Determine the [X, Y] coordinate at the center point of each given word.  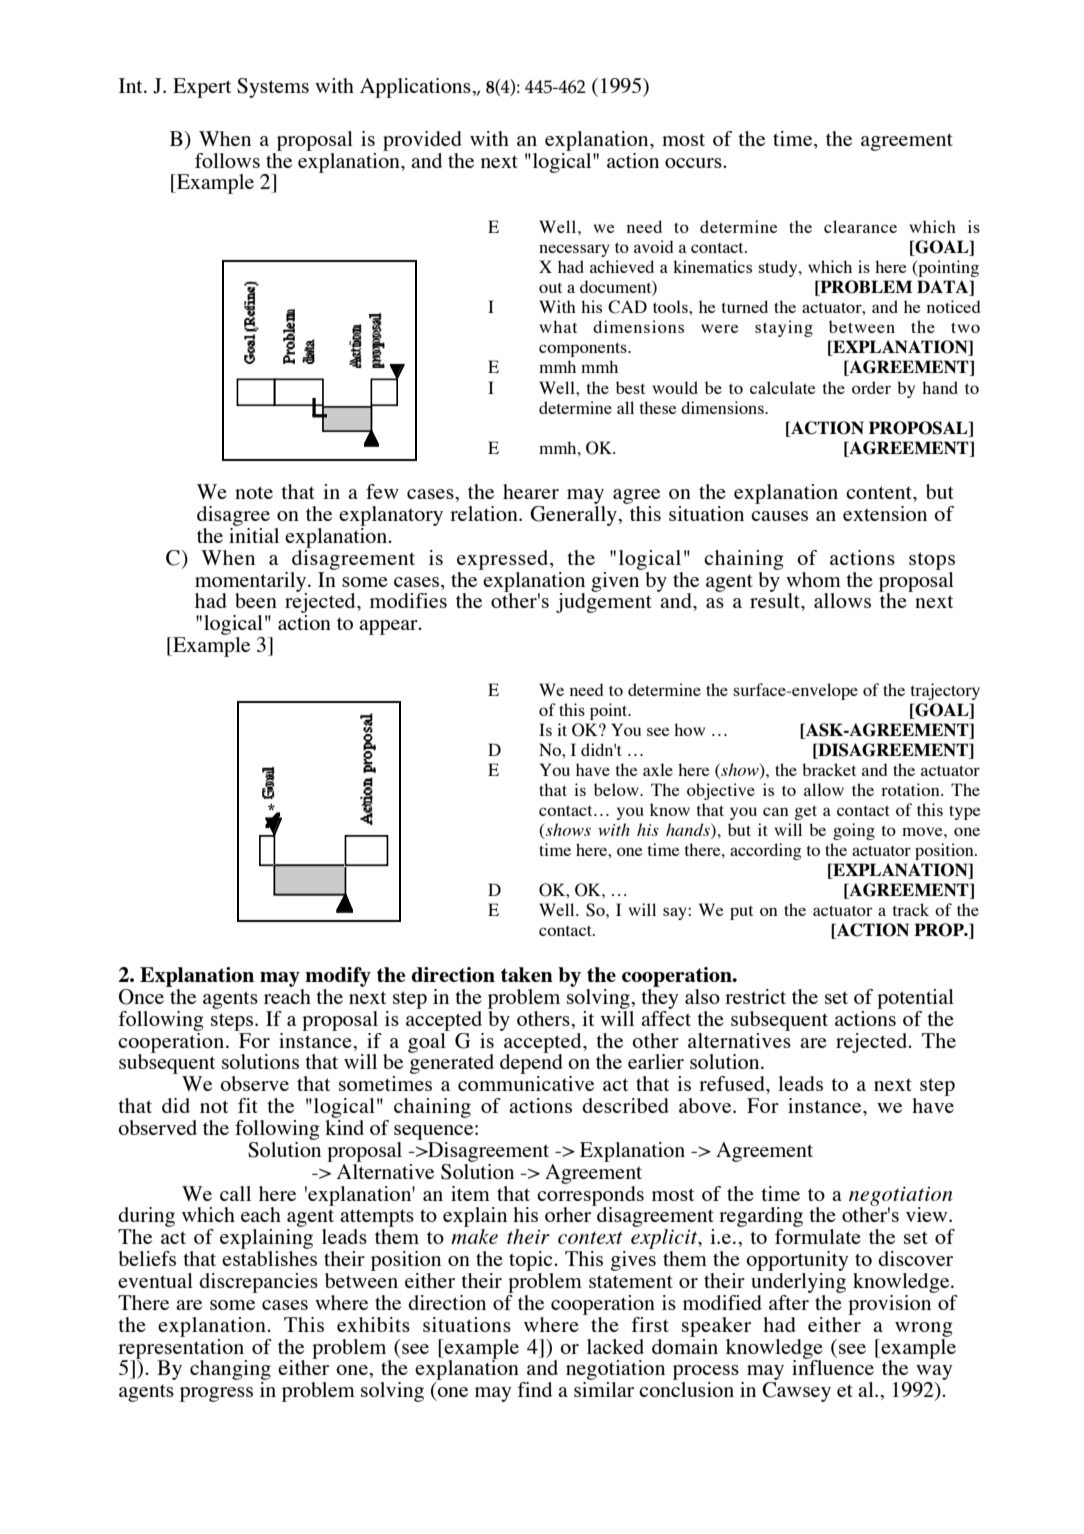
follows [227, 160]
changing [230, 1371]
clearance [860, 226]
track [911, 909]
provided [422, 141]
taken [527, 974]
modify [338, 977]
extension [885, 513]
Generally [574, 516]
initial [254, 534]
